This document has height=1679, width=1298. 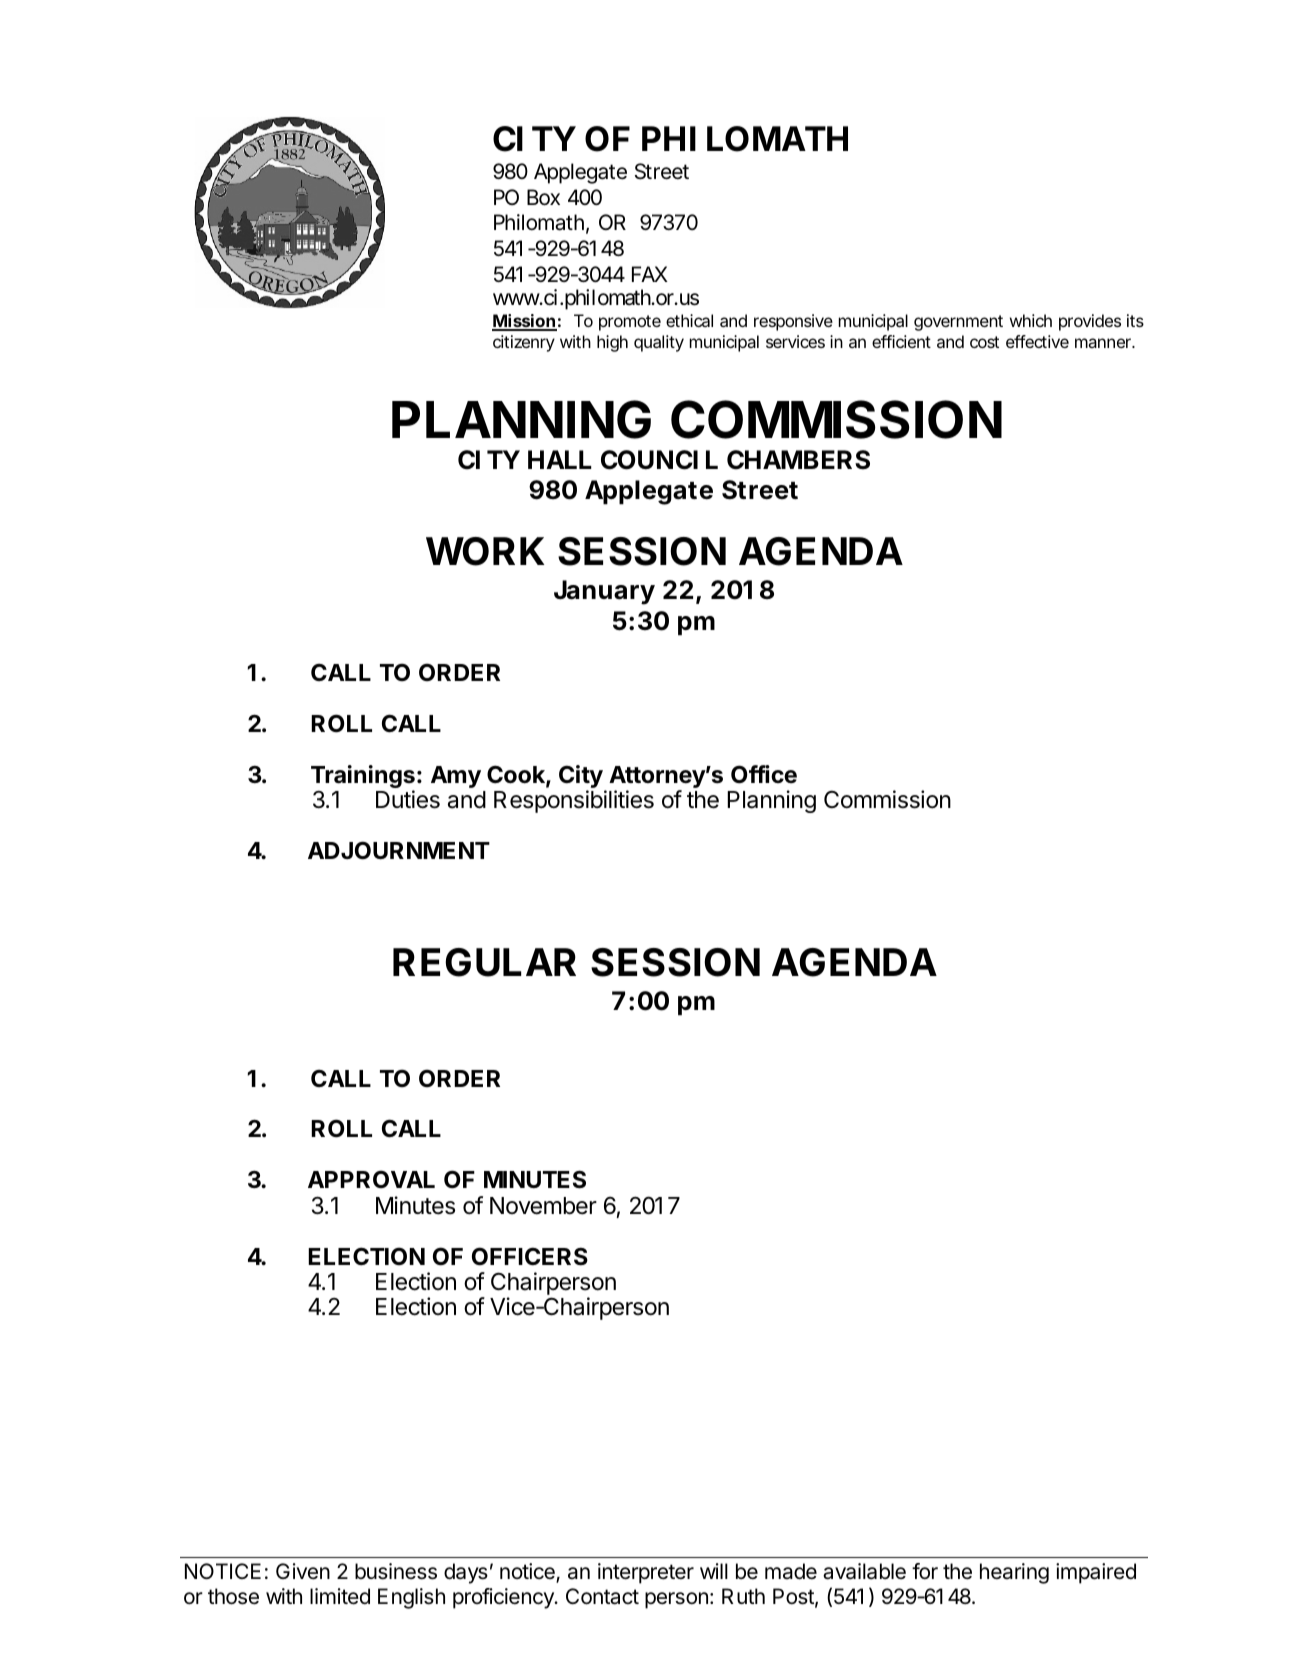 I want to click on which, so click(x=1031, y=320).
